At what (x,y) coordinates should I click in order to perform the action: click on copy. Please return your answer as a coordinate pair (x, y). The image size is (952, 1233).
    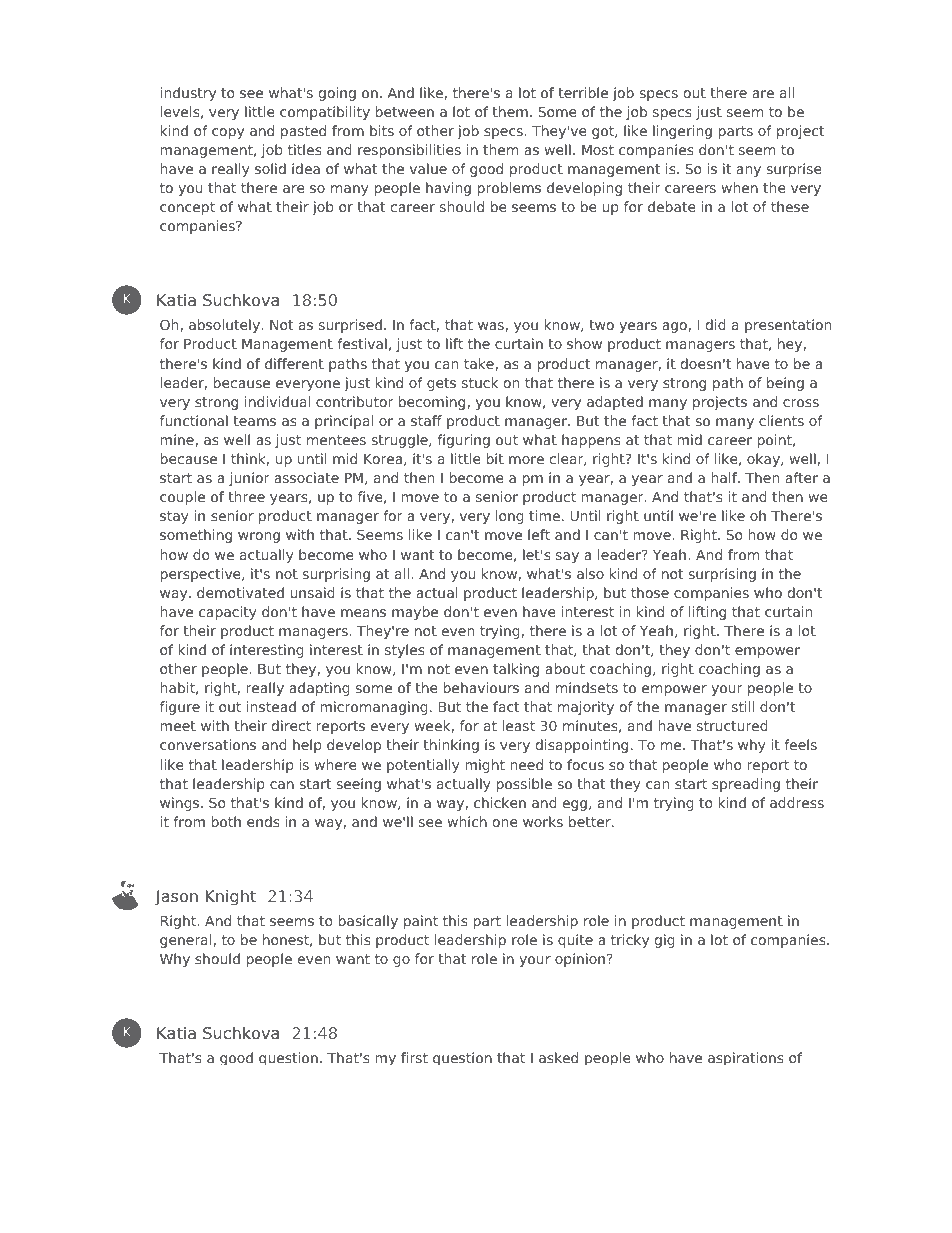
    Looking at the image, I should click on (228, 133).
